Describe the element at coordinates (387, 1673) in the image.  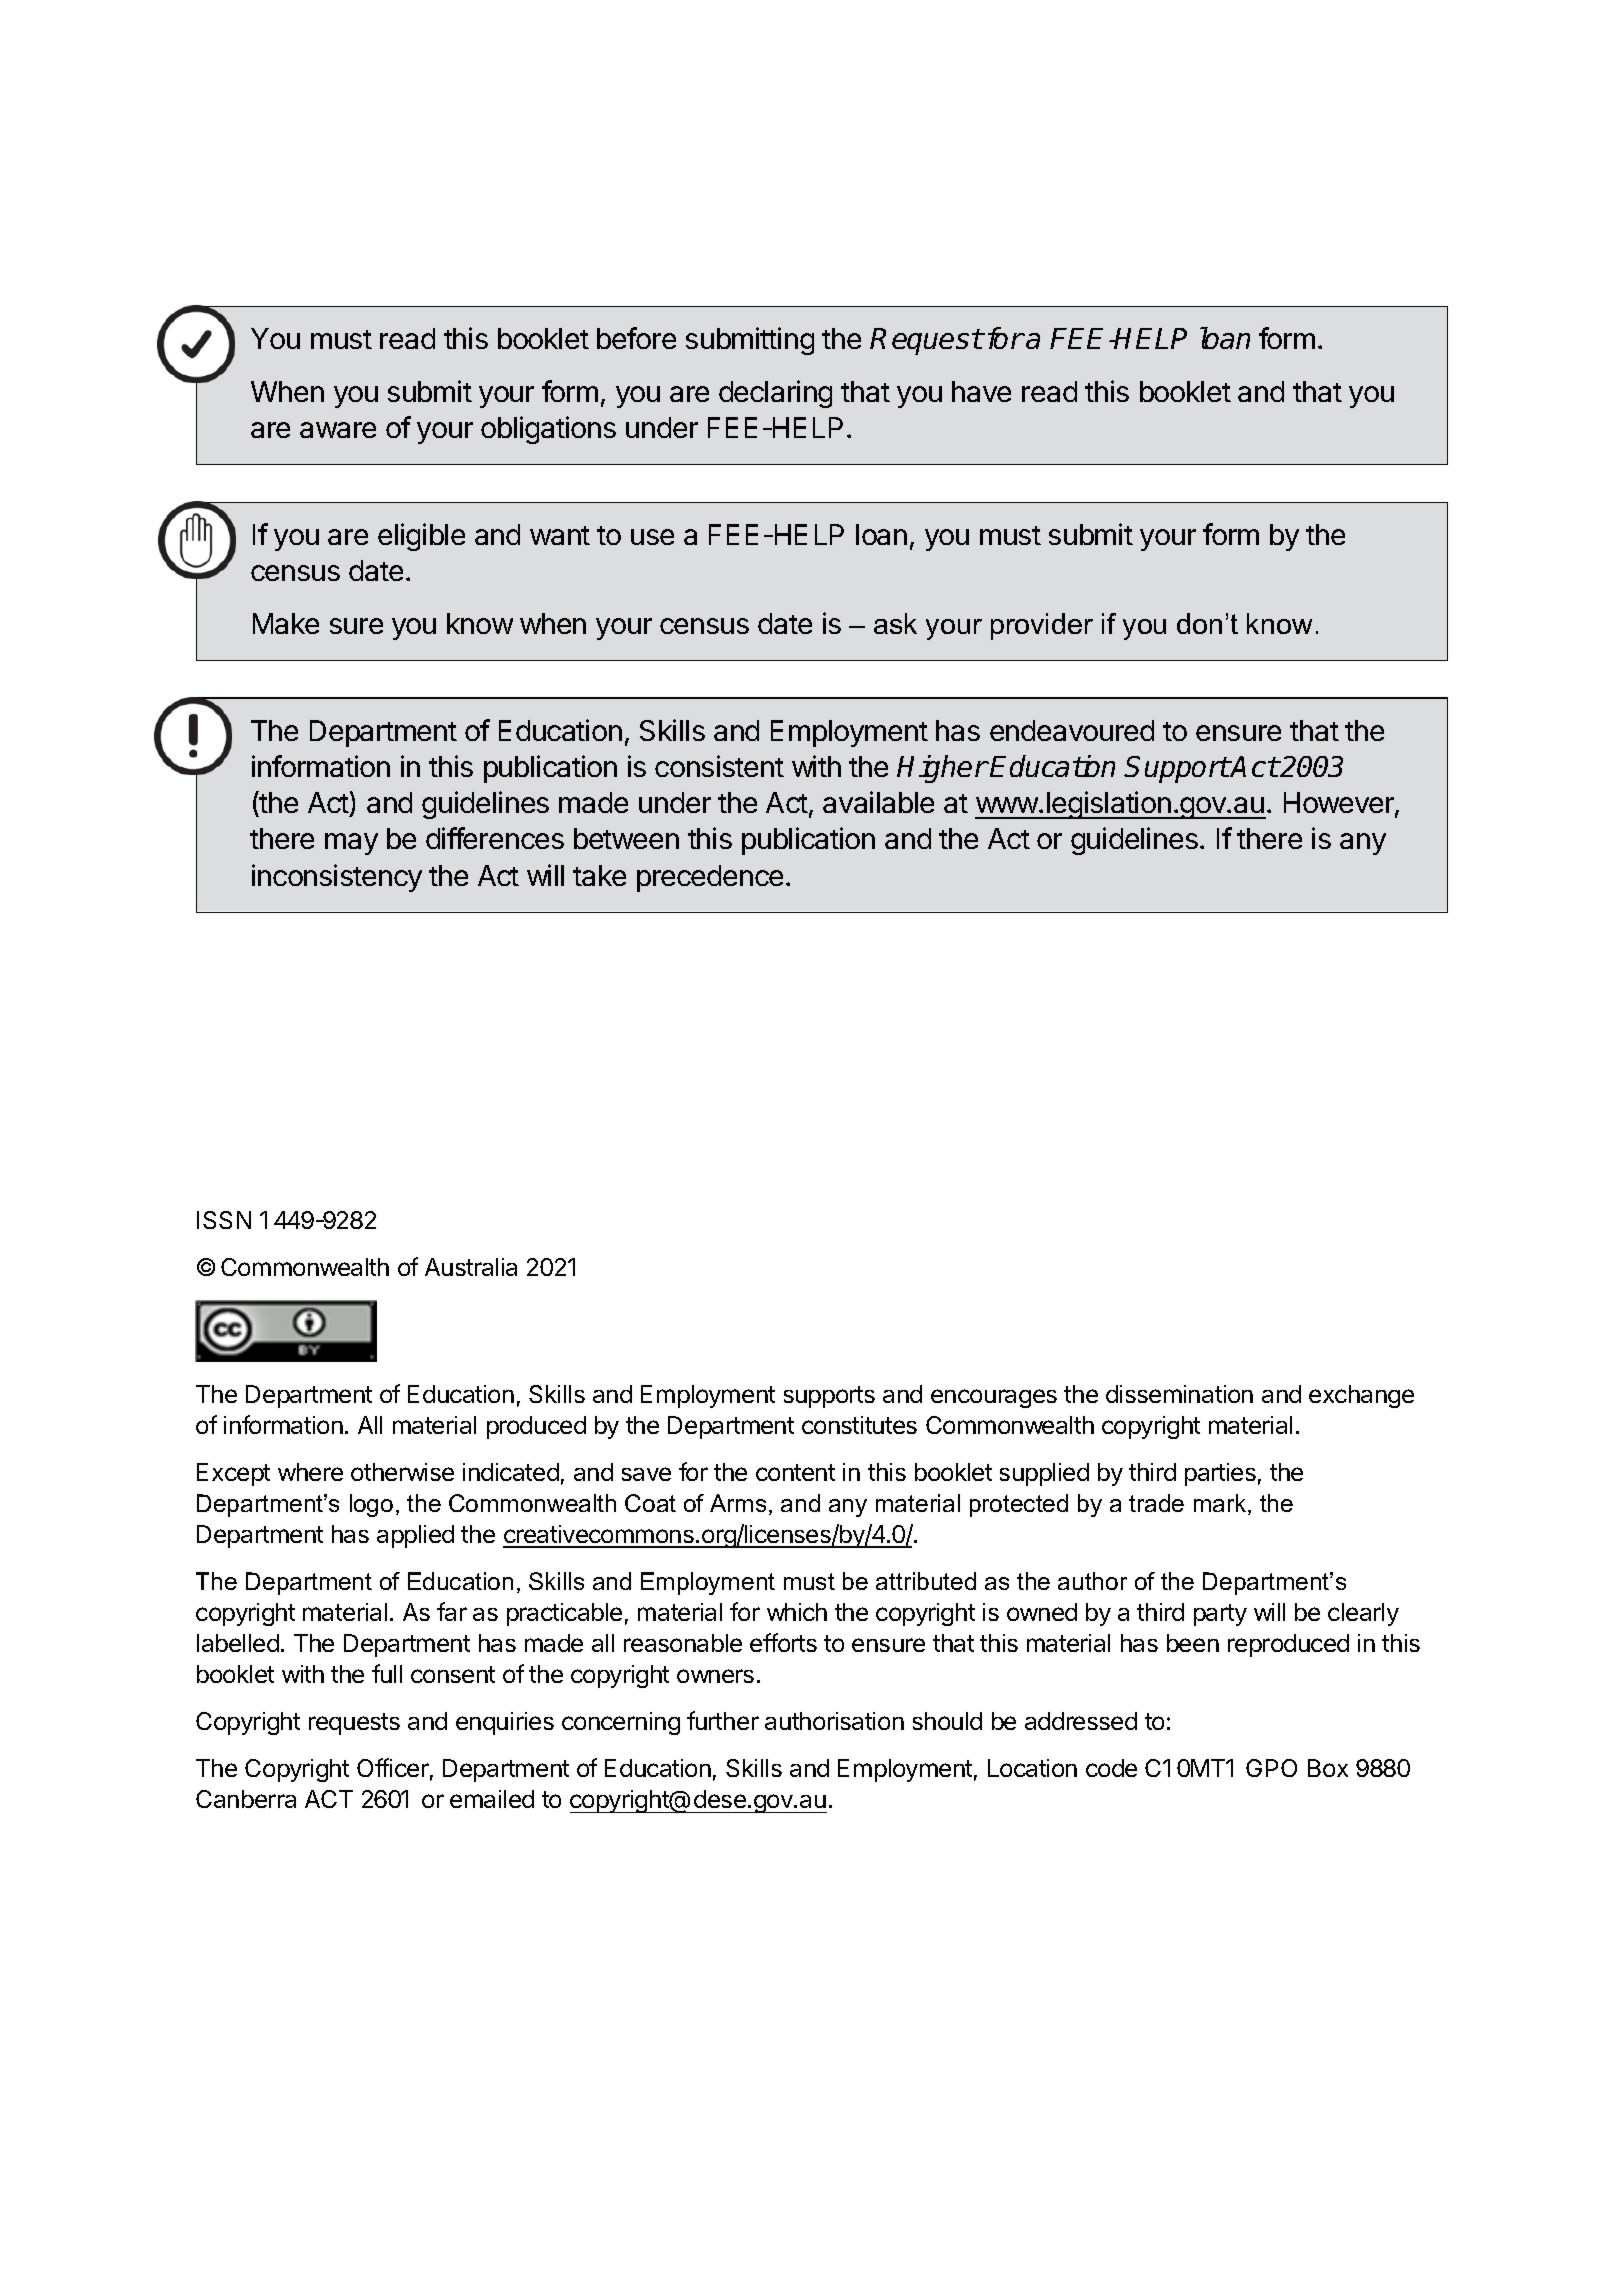
I see `full` at that location.
